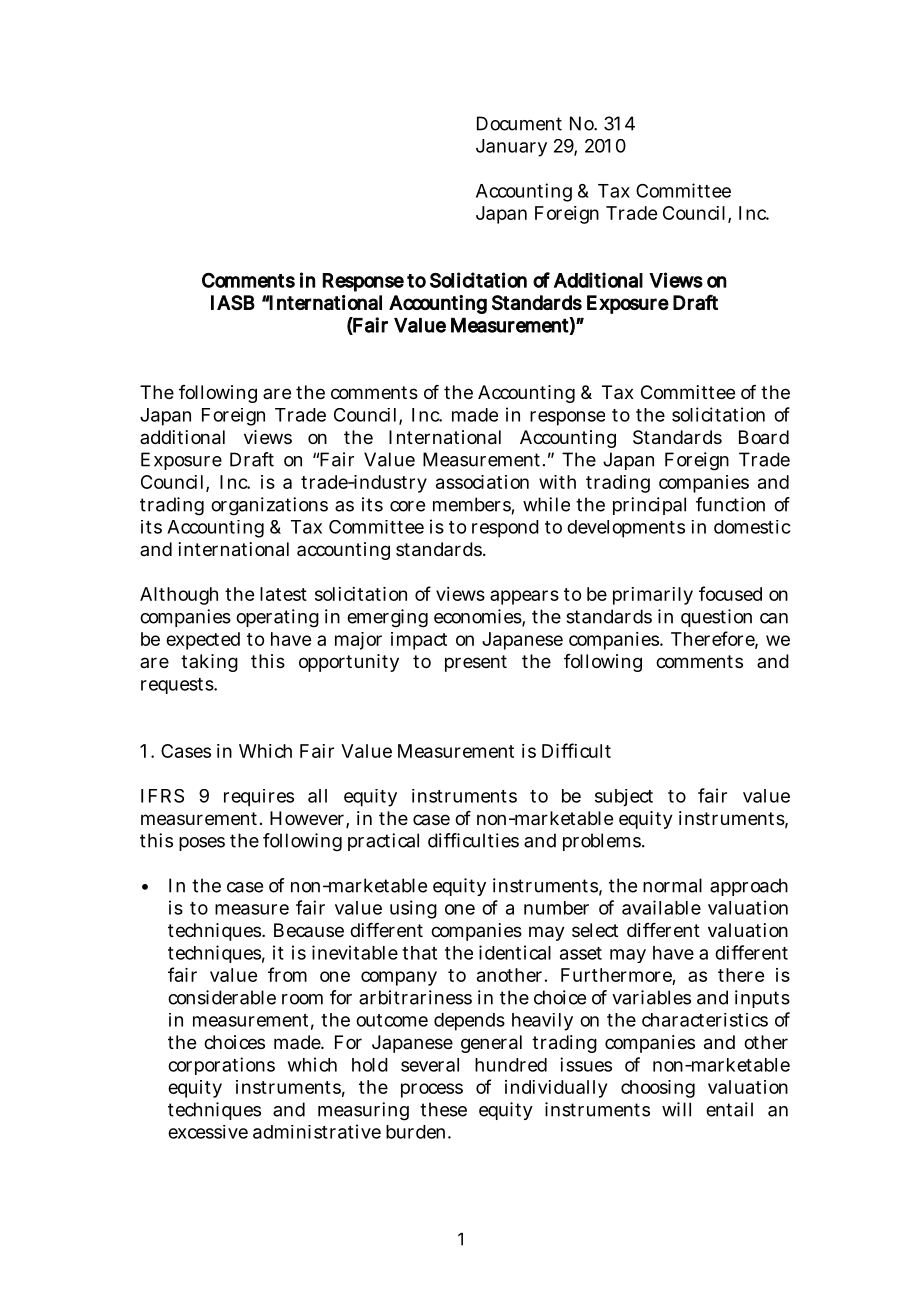 This document has height=1308, width=924. I want to click on Board, so click(764, 437).
